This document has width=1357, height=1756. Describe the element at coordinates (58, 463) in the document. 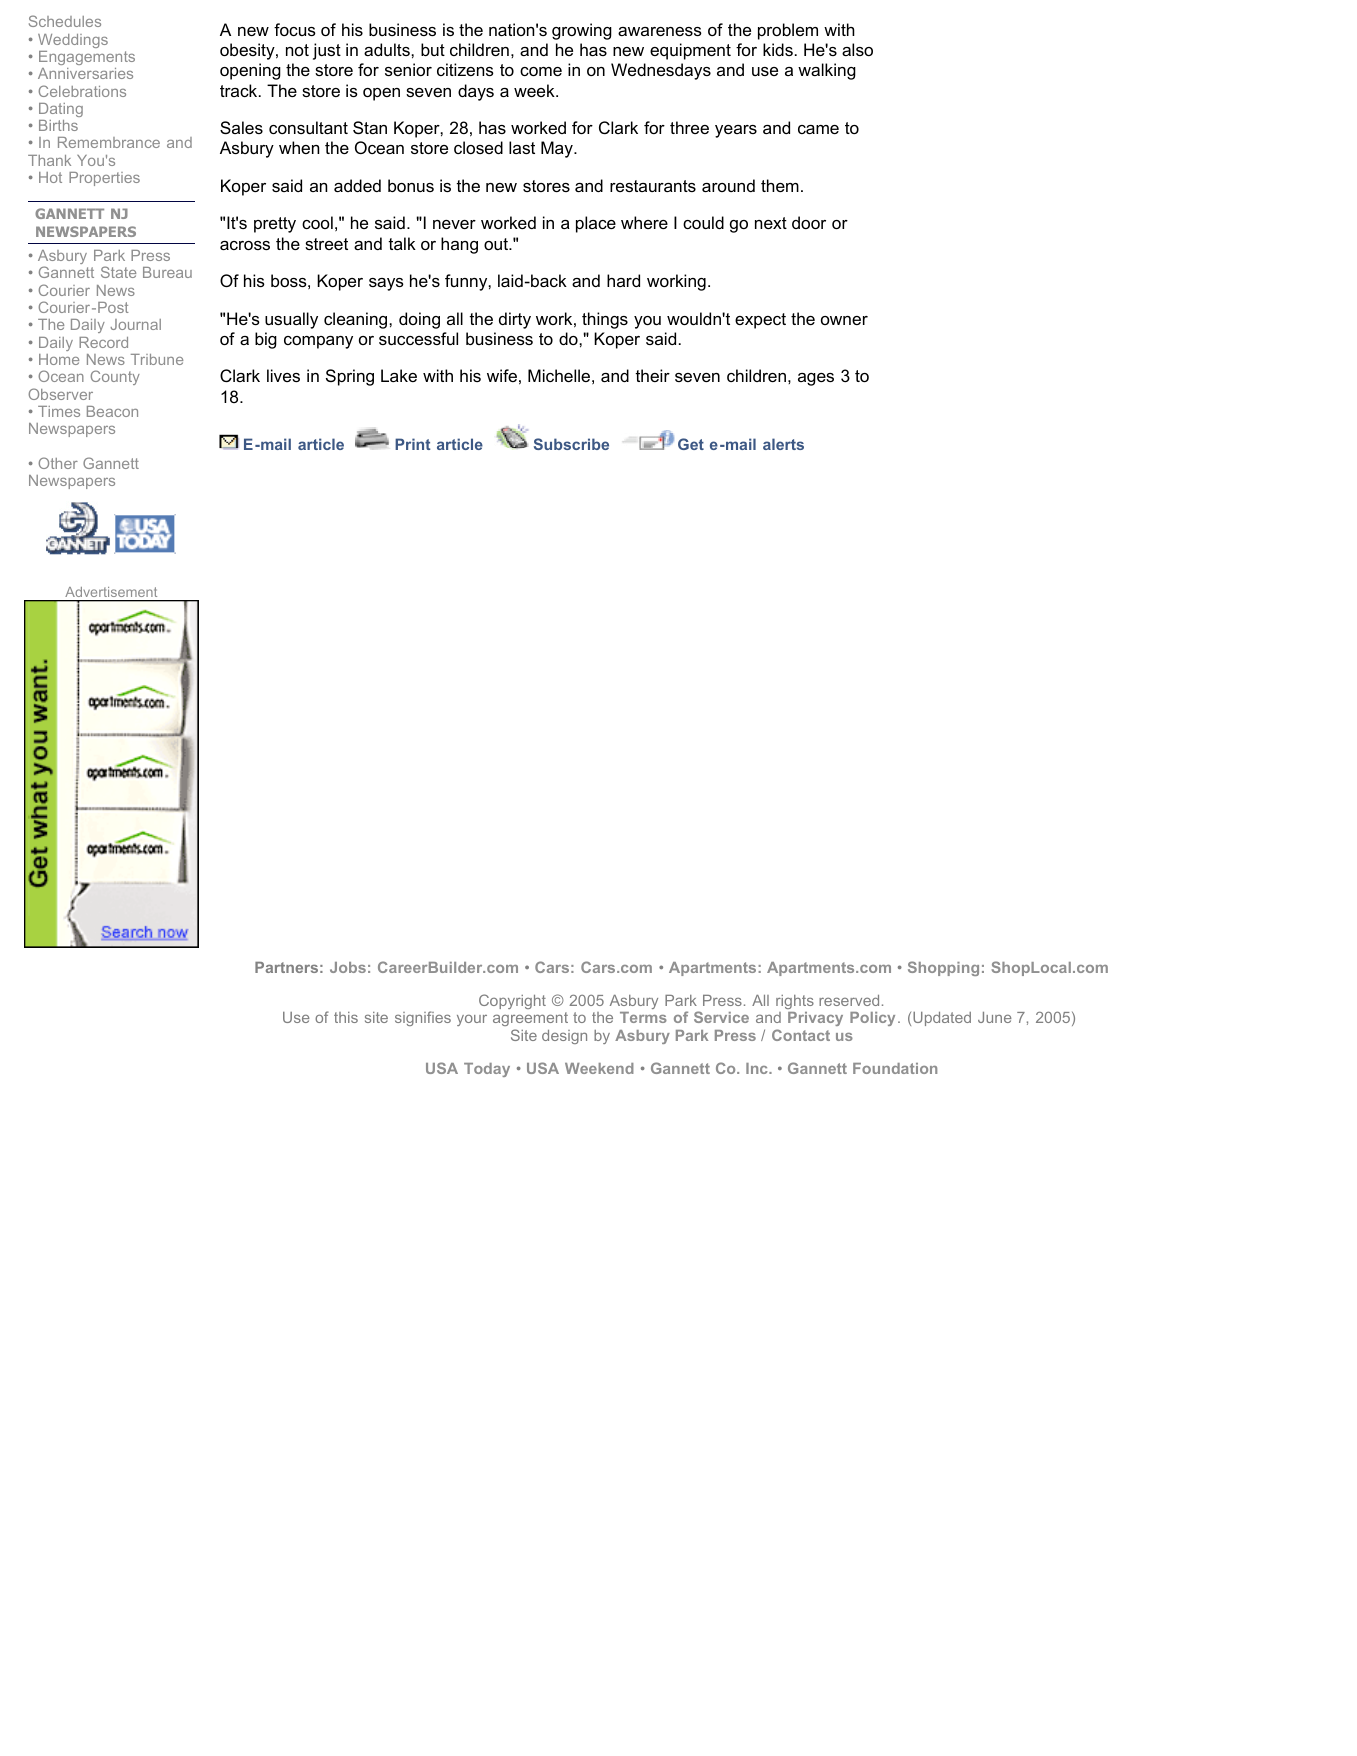

I see `Other` at that location.
